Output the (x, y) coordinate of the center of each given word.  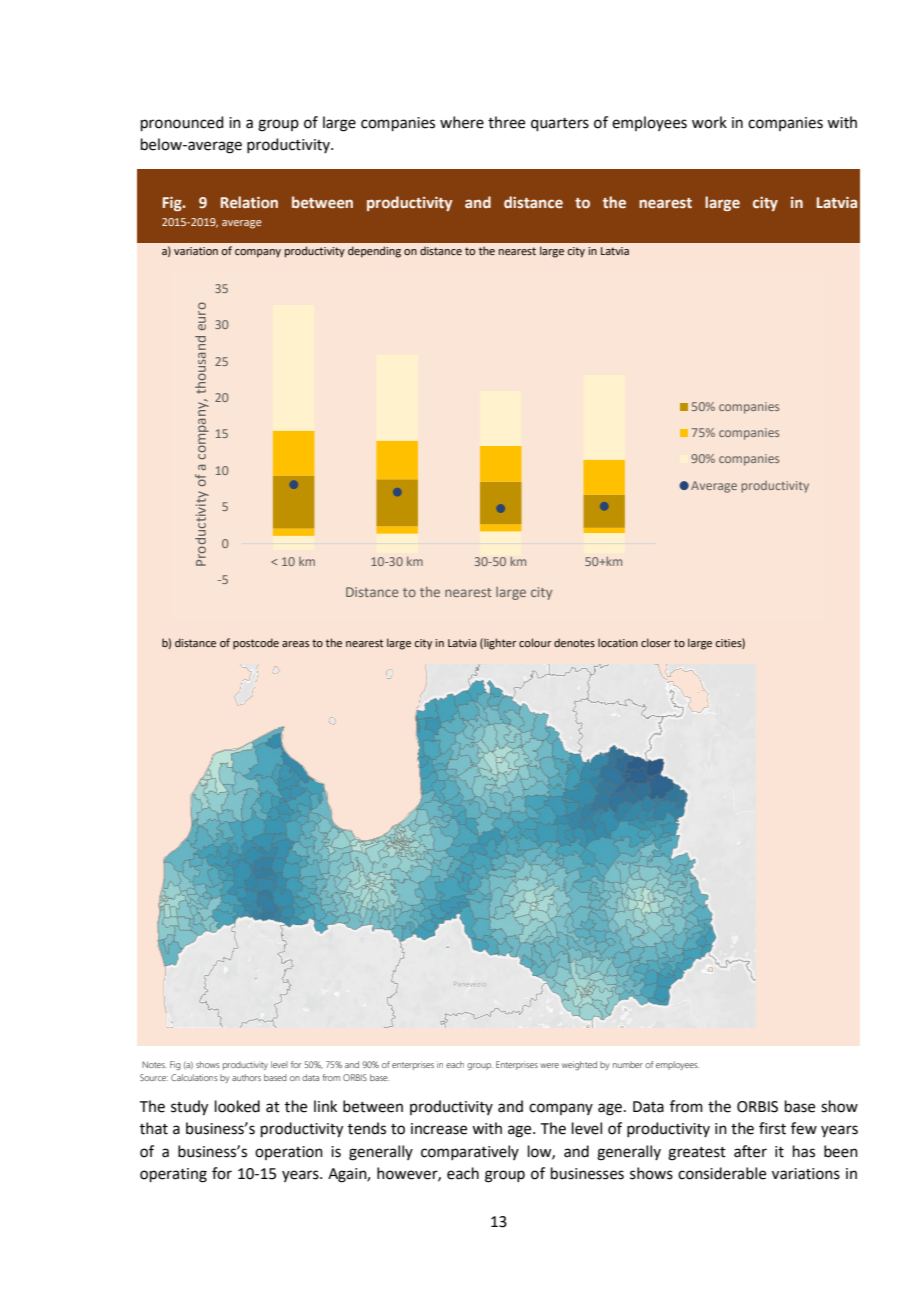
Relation (249, 202)
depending (374, 252)
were (549, 1065)
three (506, 122)
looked (237, 1106)
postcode (256, 644)
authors (246, 1077)
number (628, 1064)
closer (656, 642)
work (709, 122)
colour (535, 642)
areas (295, 644)
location (618, 642)
